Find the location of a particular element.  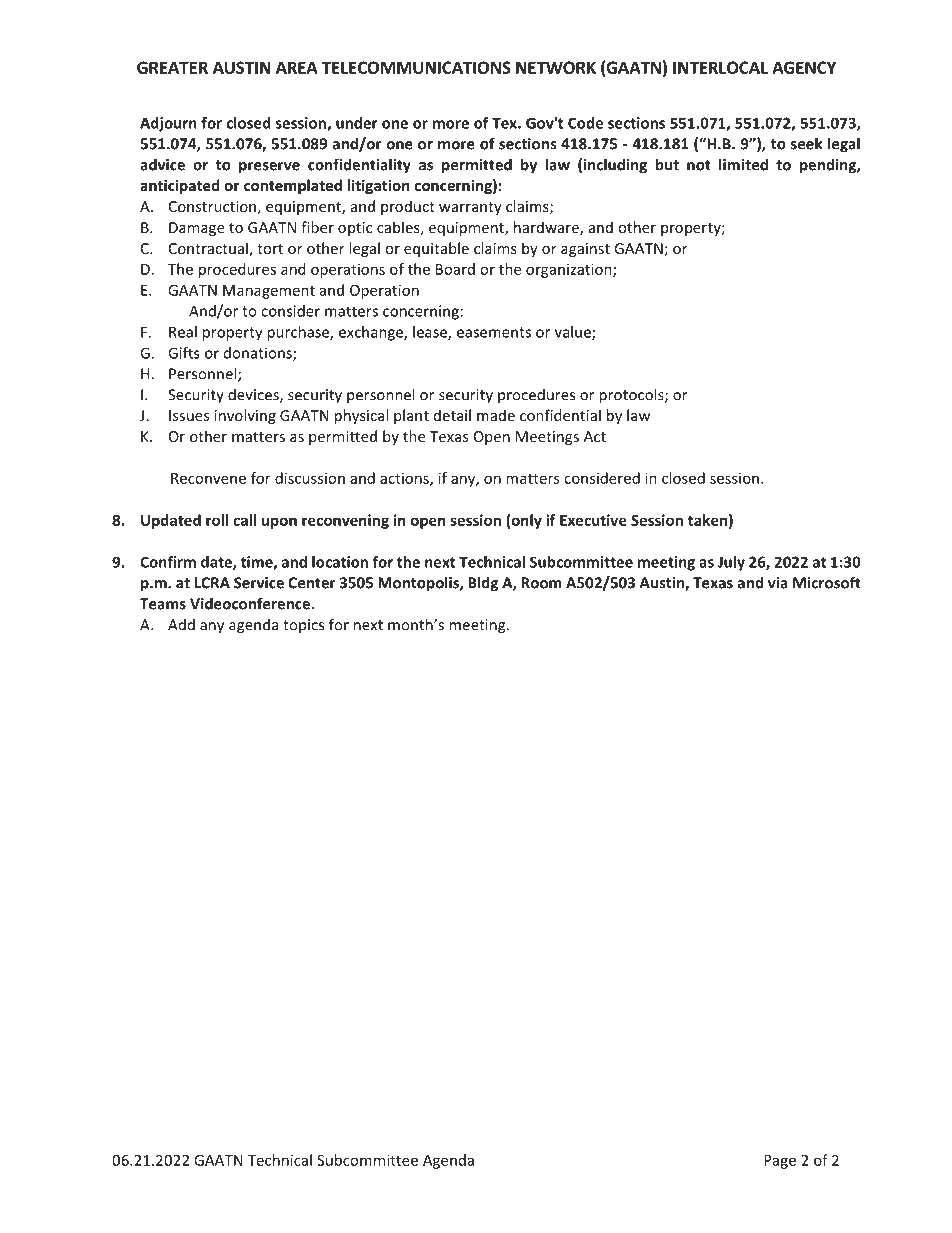

Bldg is located at coordinates (483, 584).
